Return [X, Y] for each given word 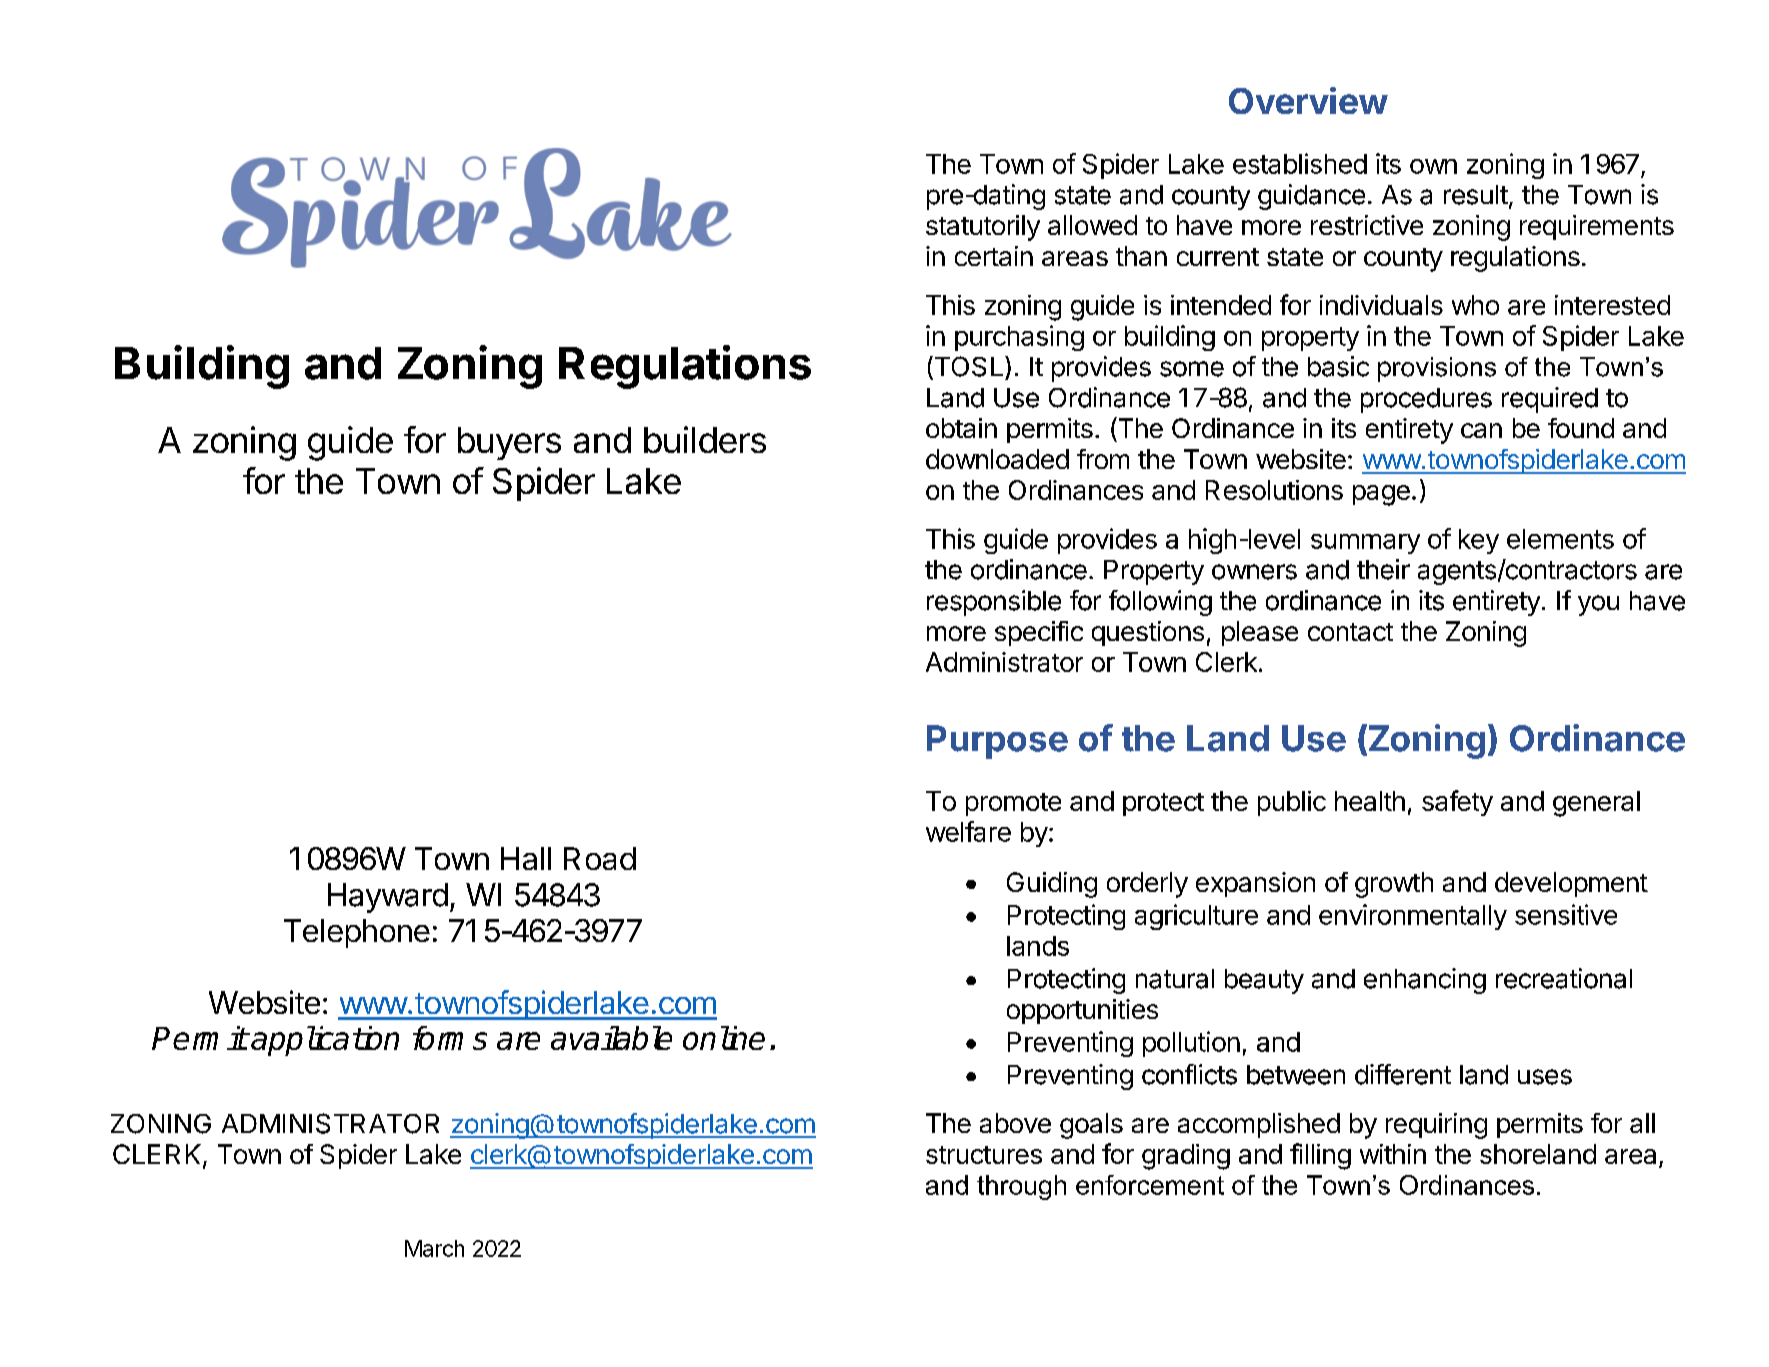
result [1476, 195]
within [1393, 1154]
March [434, 1248]
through [1021, 1187]
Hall [526, 858]
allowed [1092, 225]
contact [1350, 632]
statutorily [983, 228]
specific [1039, 633]
